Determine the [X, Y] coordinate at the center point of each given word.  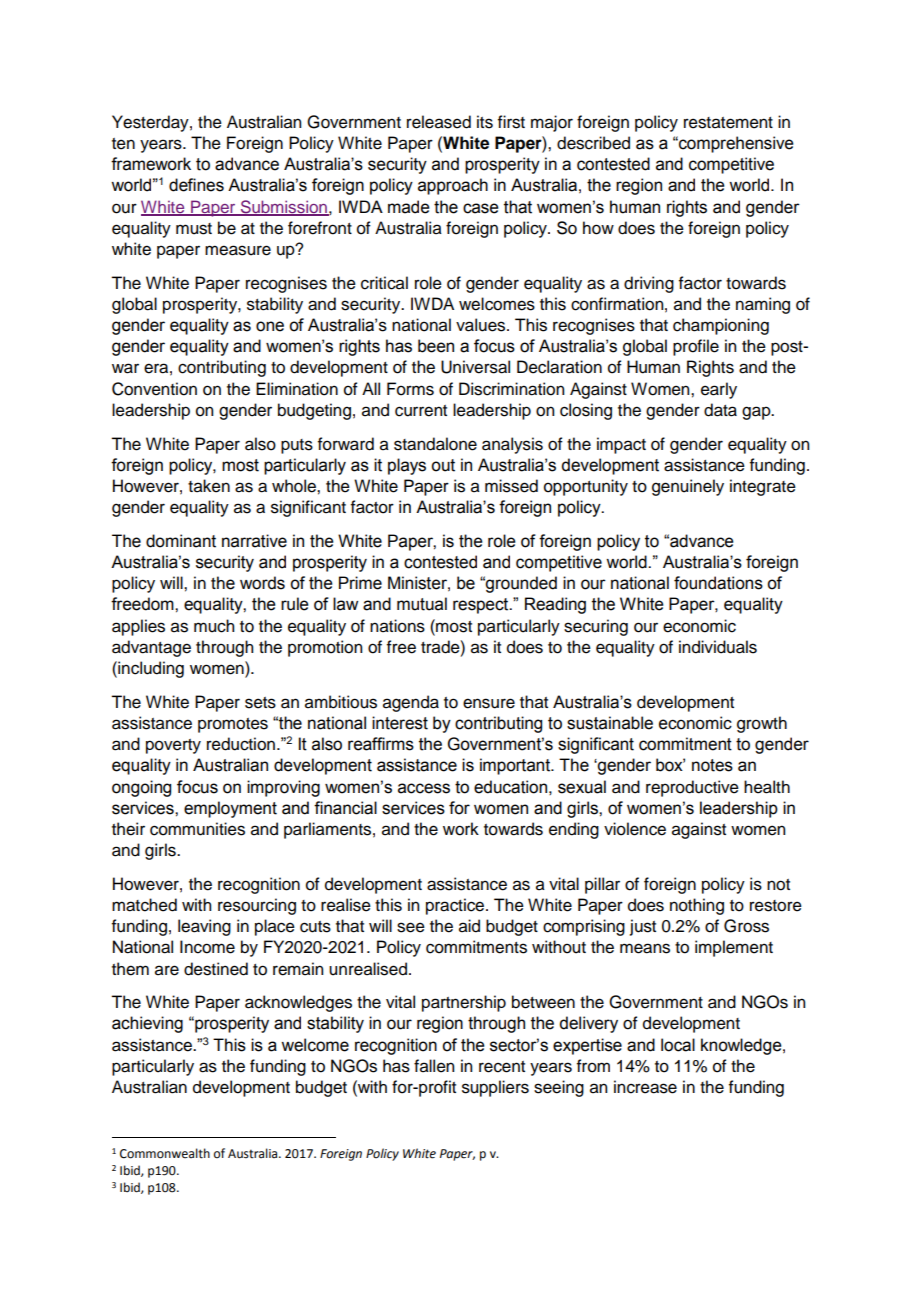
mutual [422, 604]
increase [645, 1087]
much [214, 626]
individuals [718, 647]
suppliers [495, 1088]
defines [196, 185]
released [439, 122]
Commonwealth [165, 1153]
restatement [728, 123]
